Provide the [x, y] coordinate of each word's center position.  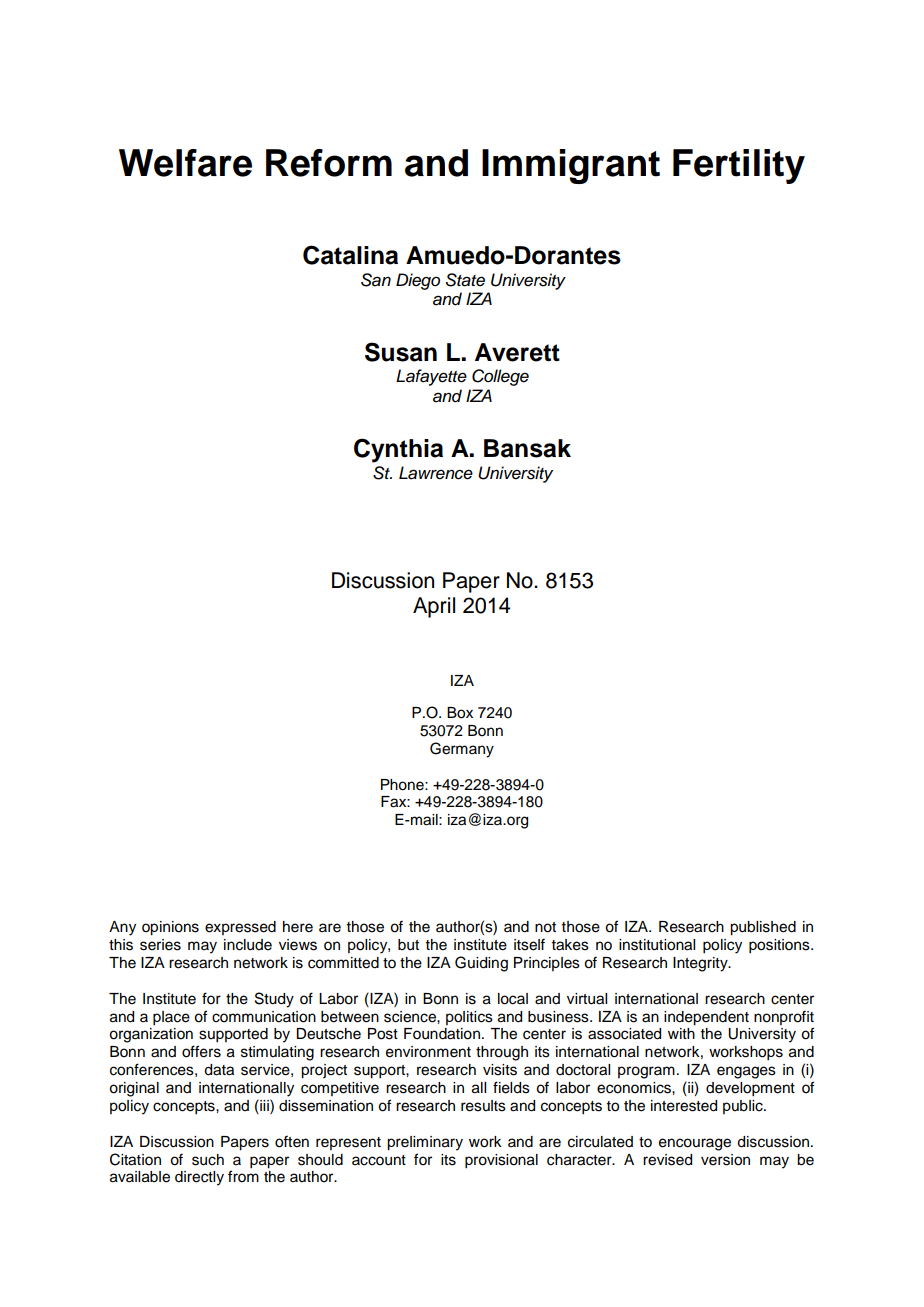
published [763, 928]
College [500, 377]
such [208, 1160]
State [465, 280]
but [408, 945]
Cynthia [398, 450]
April [434, 607]
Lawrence [436, 473]
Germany [462, 750]
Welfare [185, 163]
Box [460, 713]
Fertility [739, 166]
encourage [695, 1144]
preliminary [425, 1143]
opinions [170, 928]
